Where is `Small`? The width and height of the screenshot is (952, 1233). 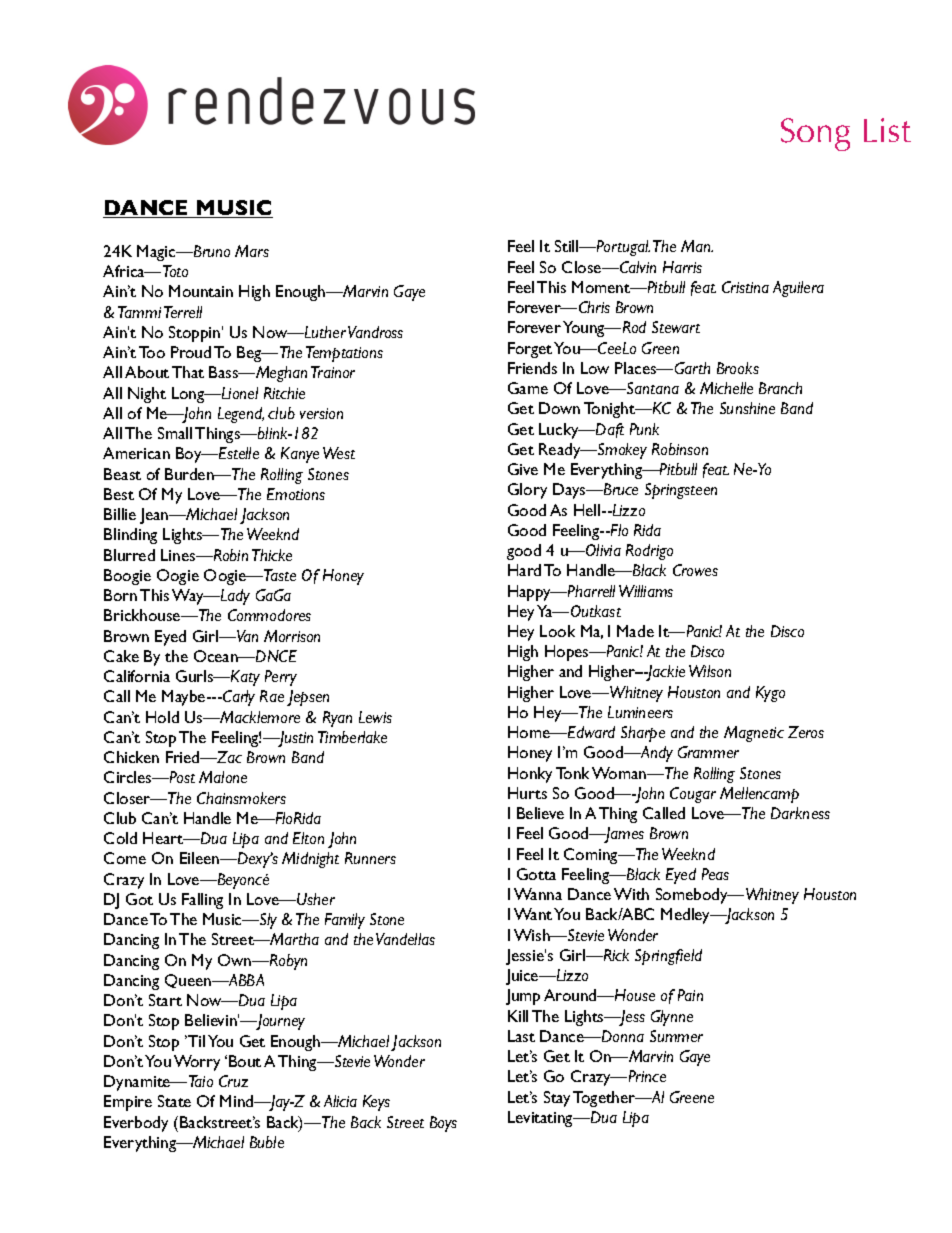 Small is located at coordinates (175, 433).
